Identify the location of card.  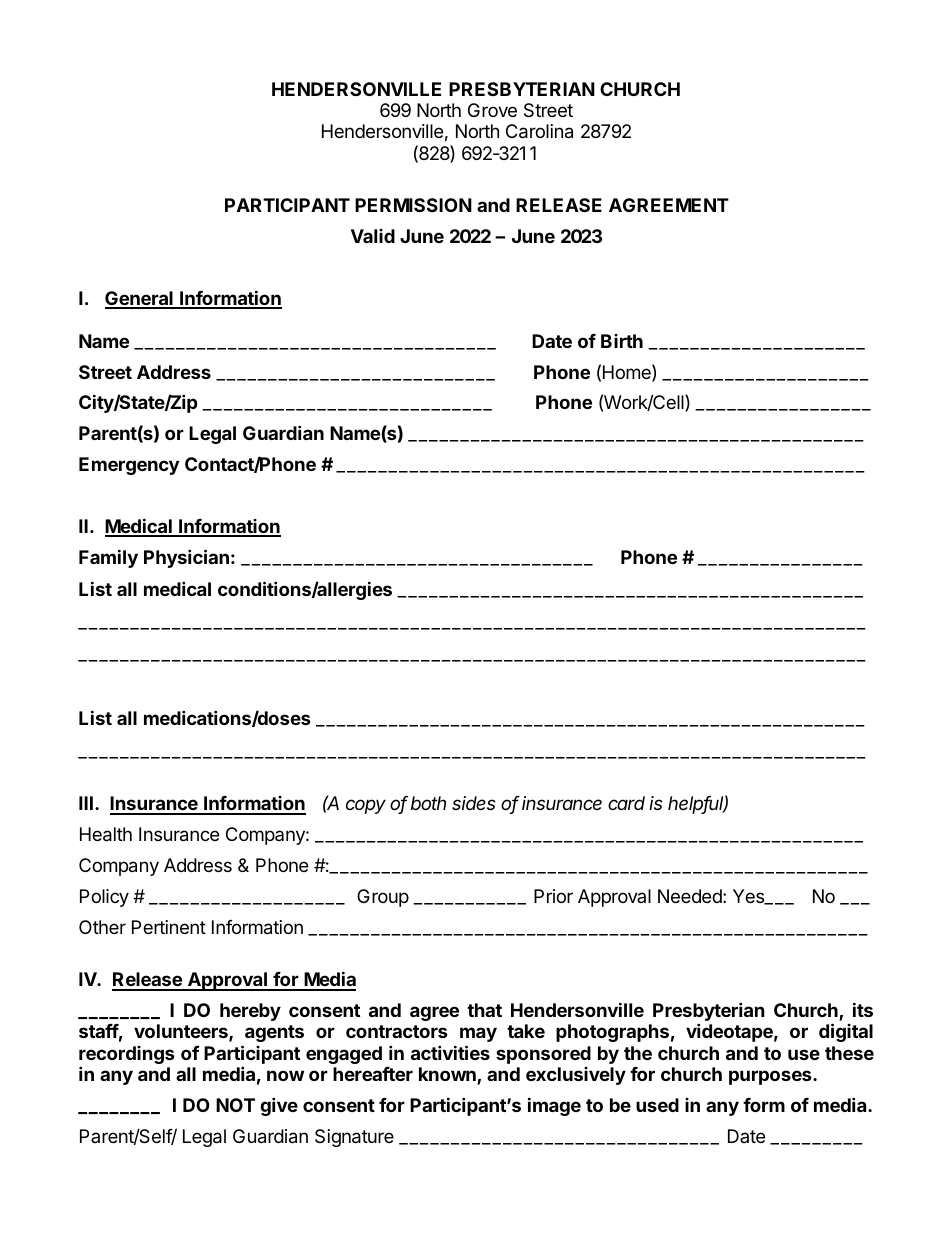
(626, 803).
